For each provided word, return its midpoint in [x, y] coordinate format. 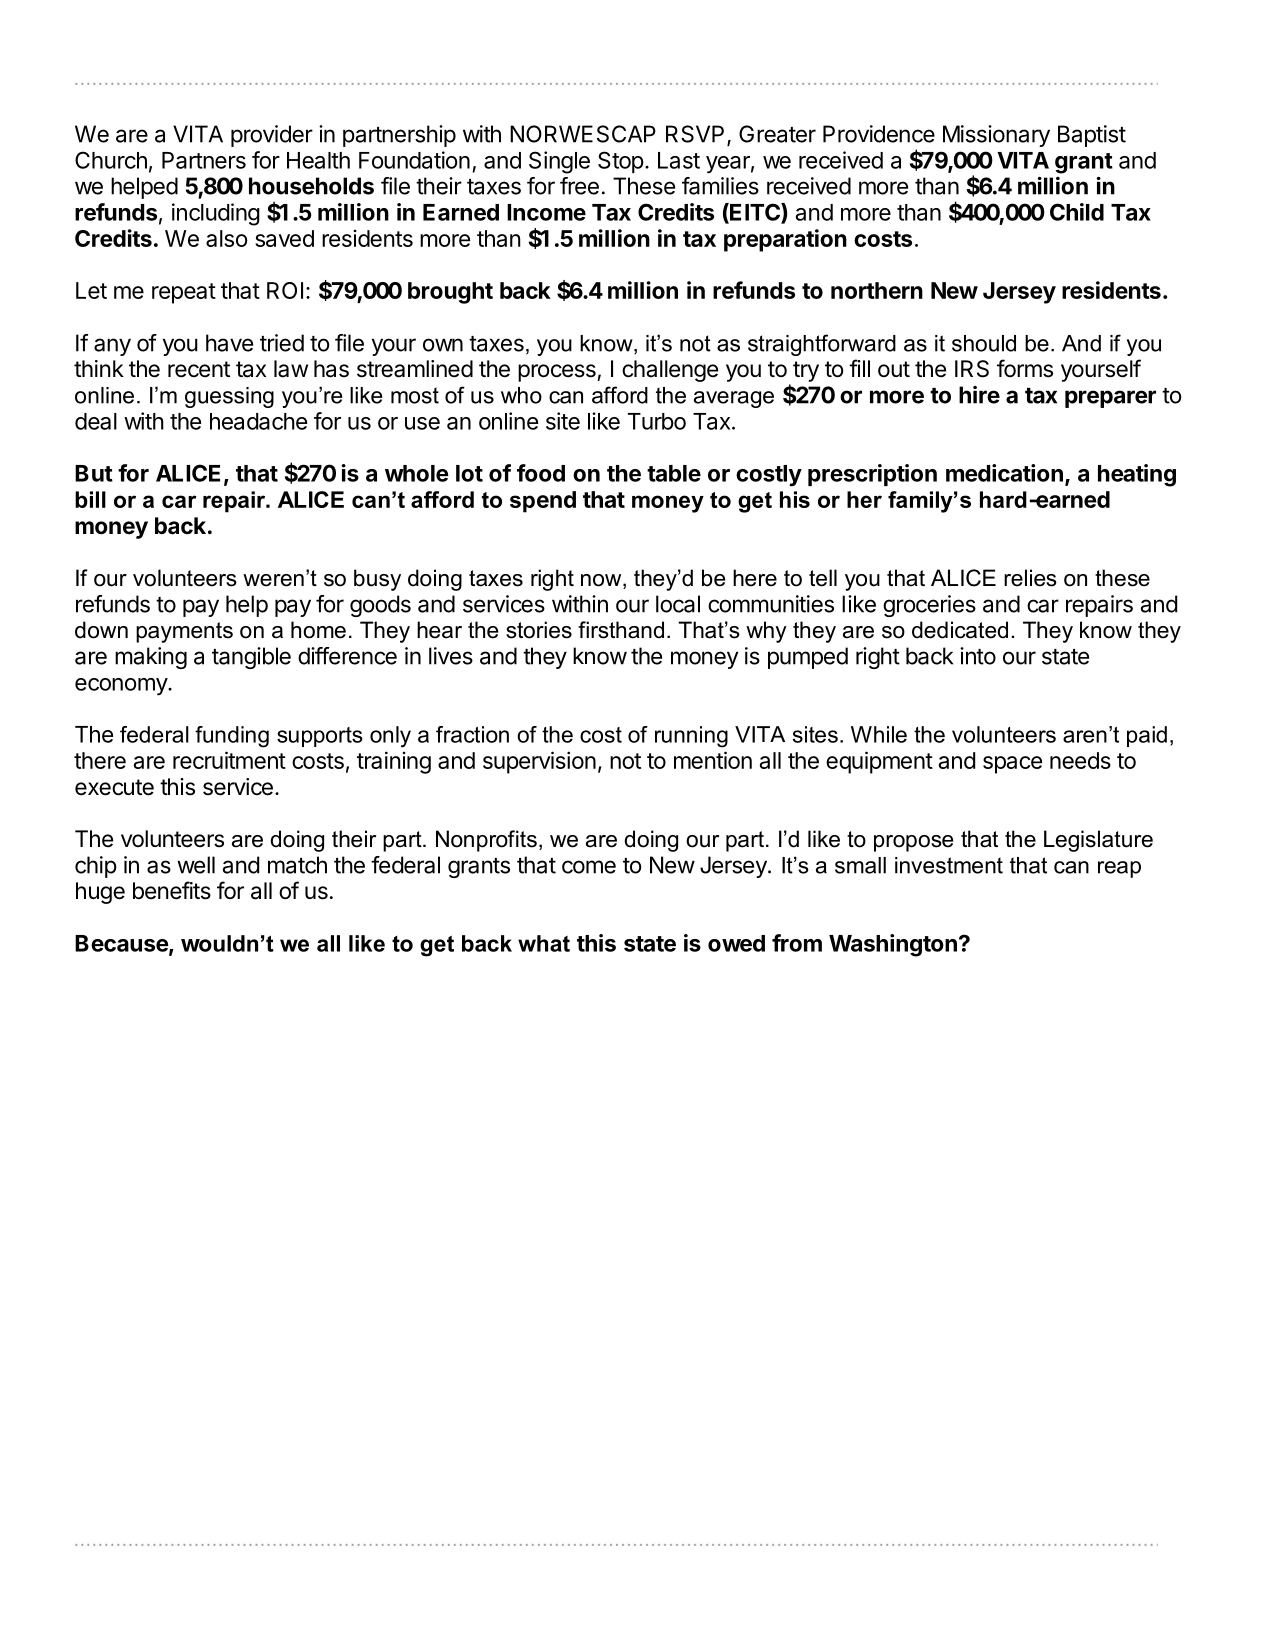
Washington [893, 945]
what [544, 943]
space [1012, 765]
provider [272, 136]
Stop [621, 162]
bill [90, 499]
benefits [172, 890]
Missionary [996, 136]
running [691, 737]
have [229, 343]
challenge [670, 371]
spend [543, 502]
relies [1030, 578]
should [984, 343]
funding [232, 737]
